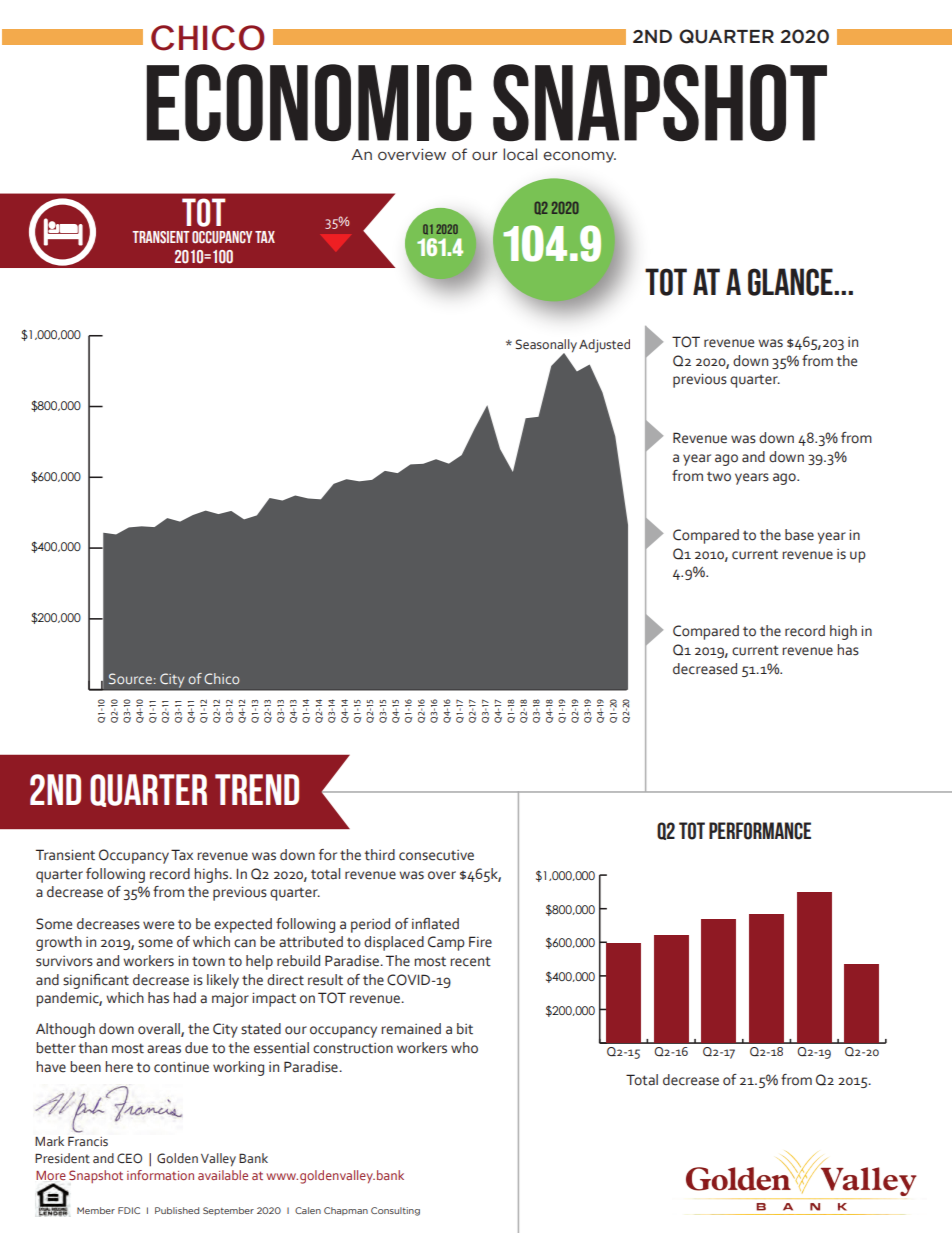 This document has width=952, height=1233. What do you see at coordinates (760, 831) in the document?
I see `Performance` at bounding box center [760, 831].
